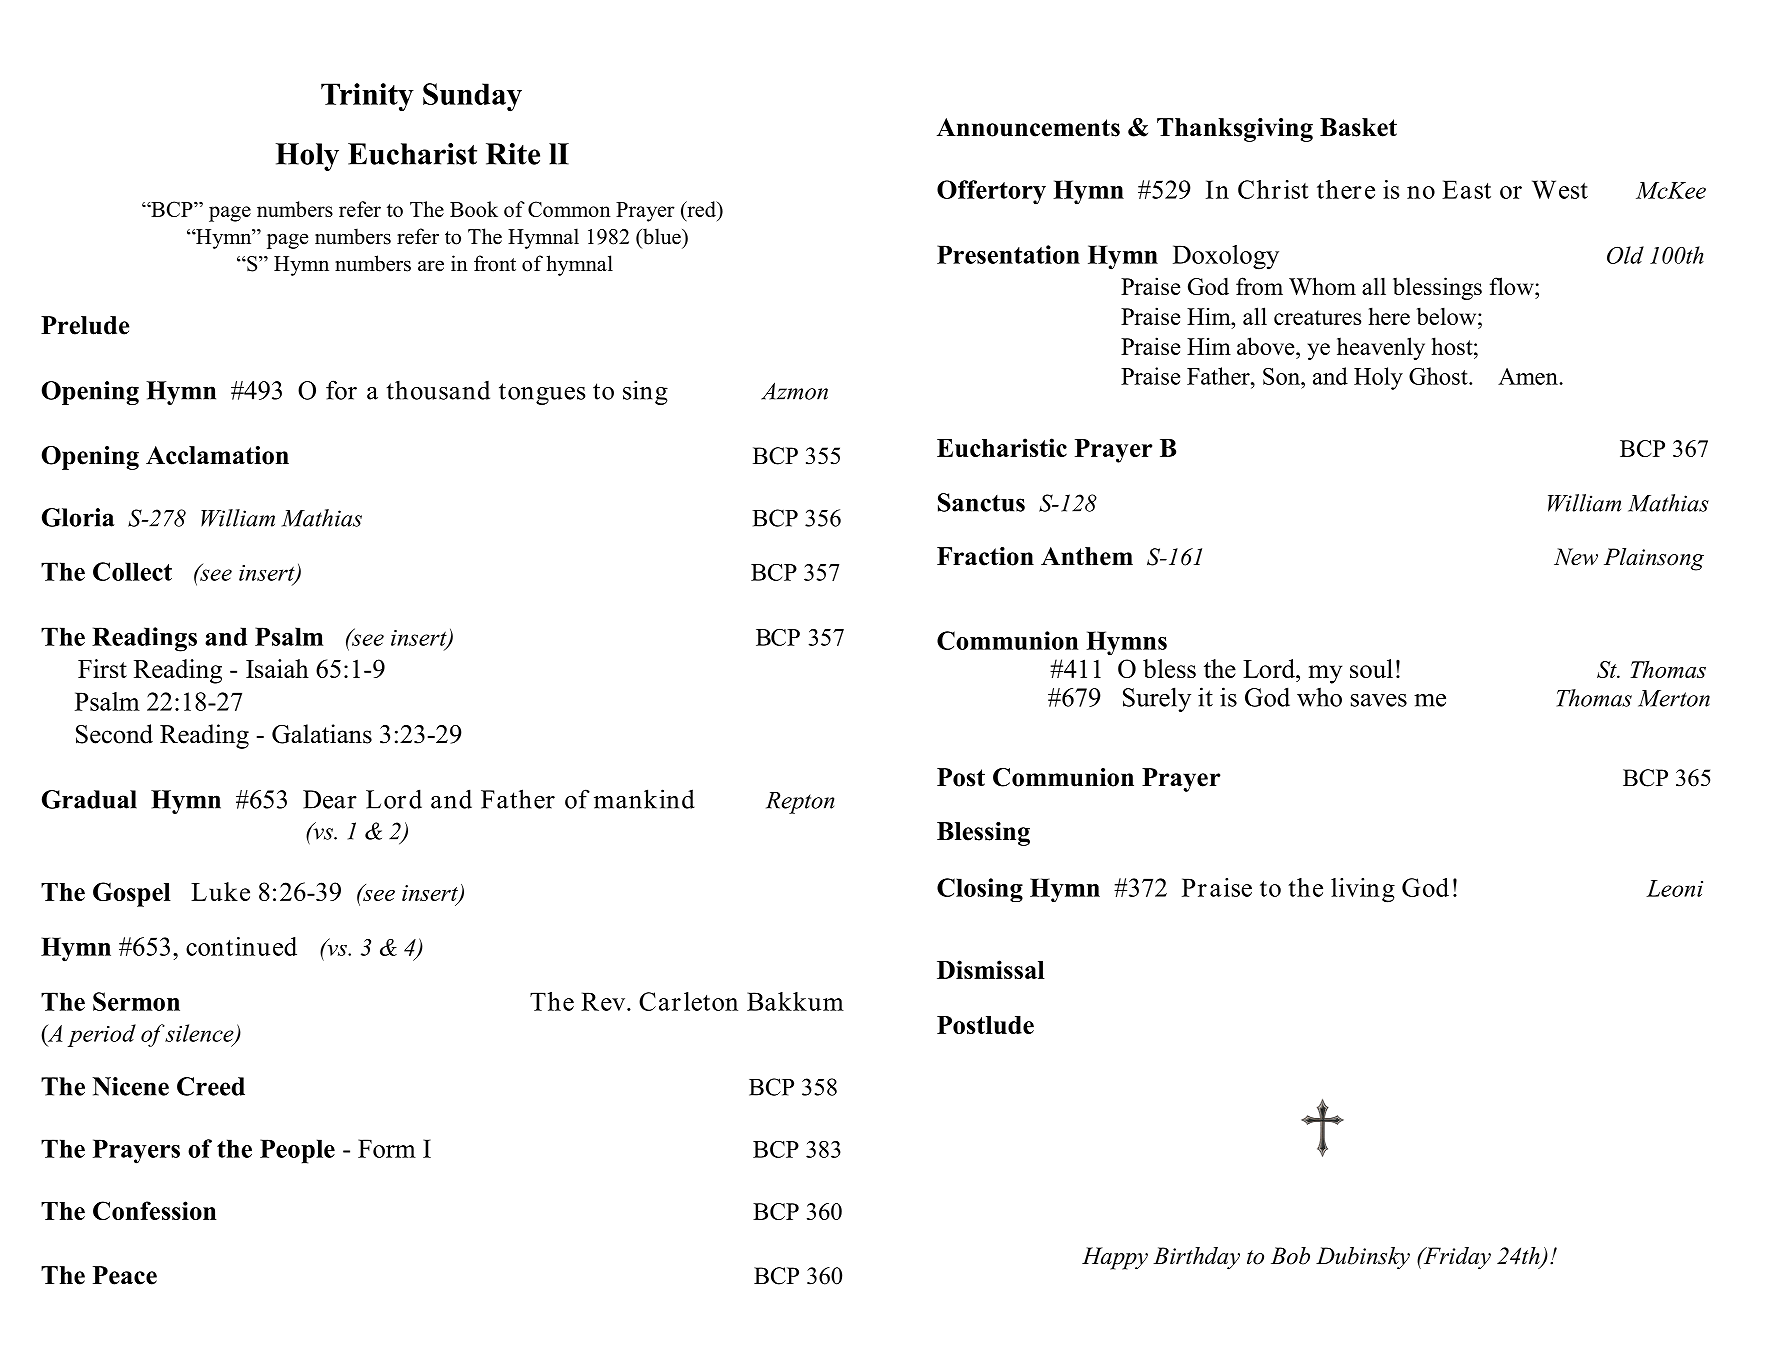  Describe the element at coordinates (367, 97) in the screenshot. I see `Trinity` at that location.
